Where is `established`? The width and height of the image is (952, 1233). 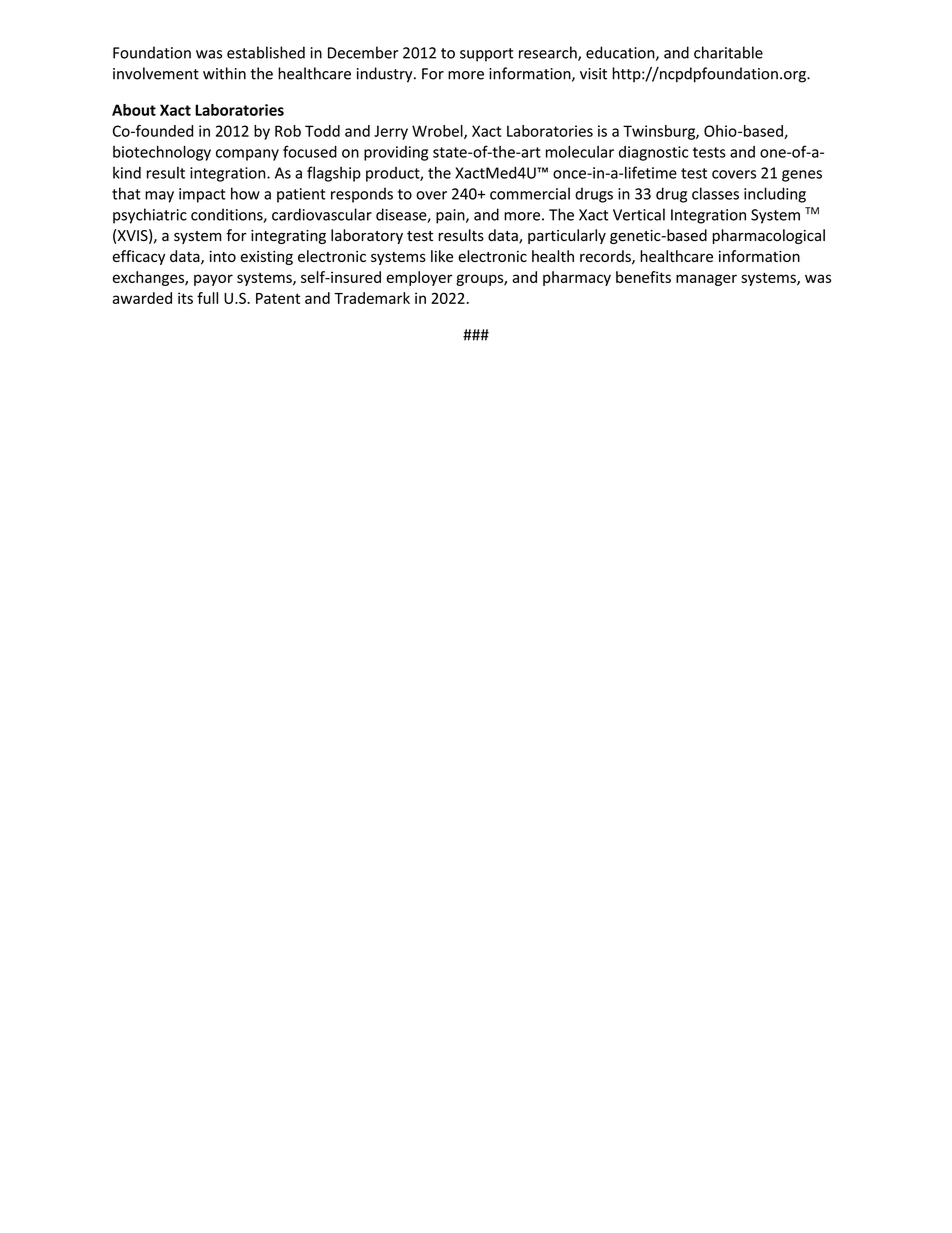
established is located at coordinates (266, 52).
